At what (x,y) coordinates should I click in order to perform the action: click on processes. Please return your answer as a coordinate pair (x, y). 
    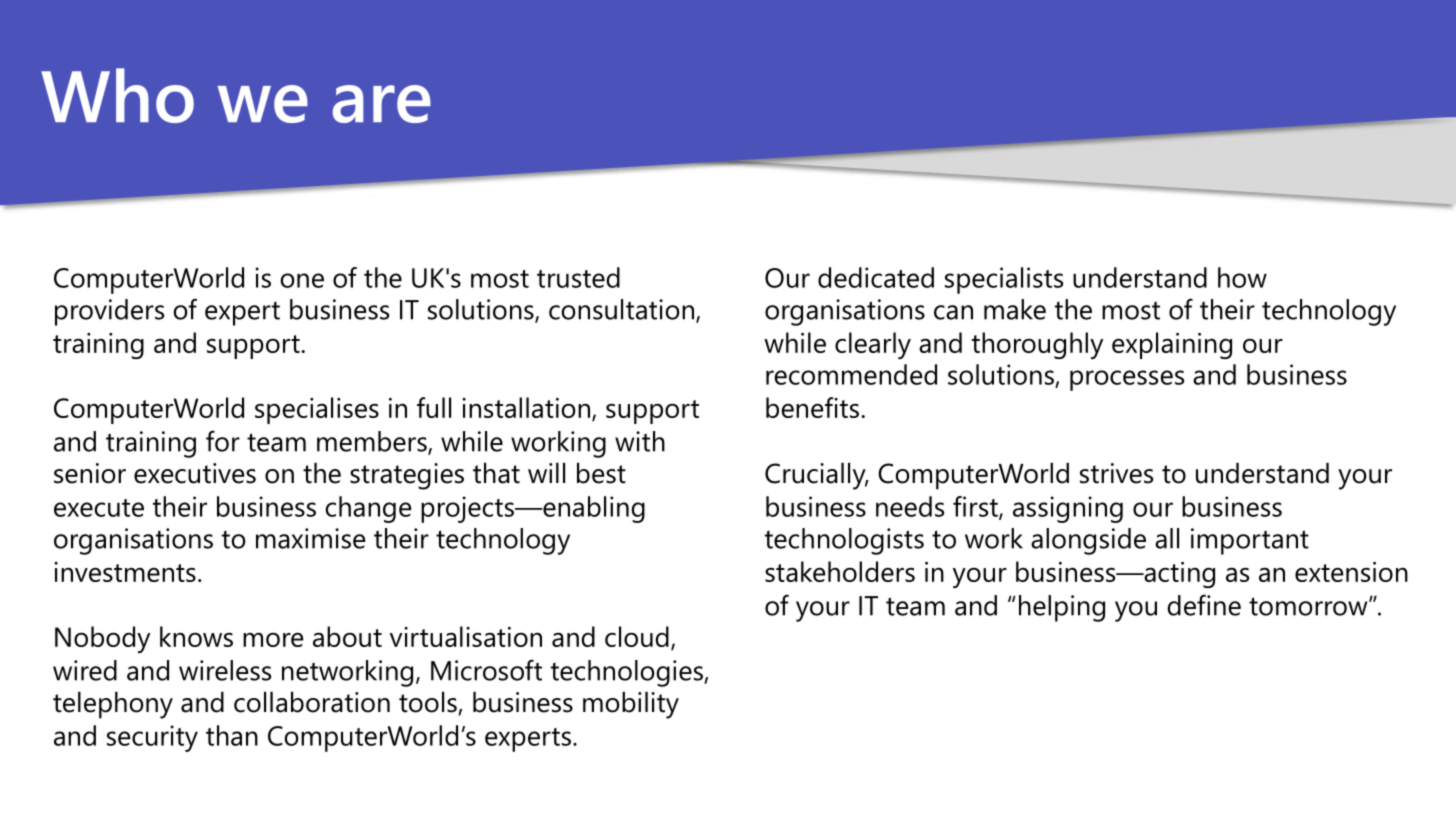
    Looking at the image, I should click on (1127, 380).
